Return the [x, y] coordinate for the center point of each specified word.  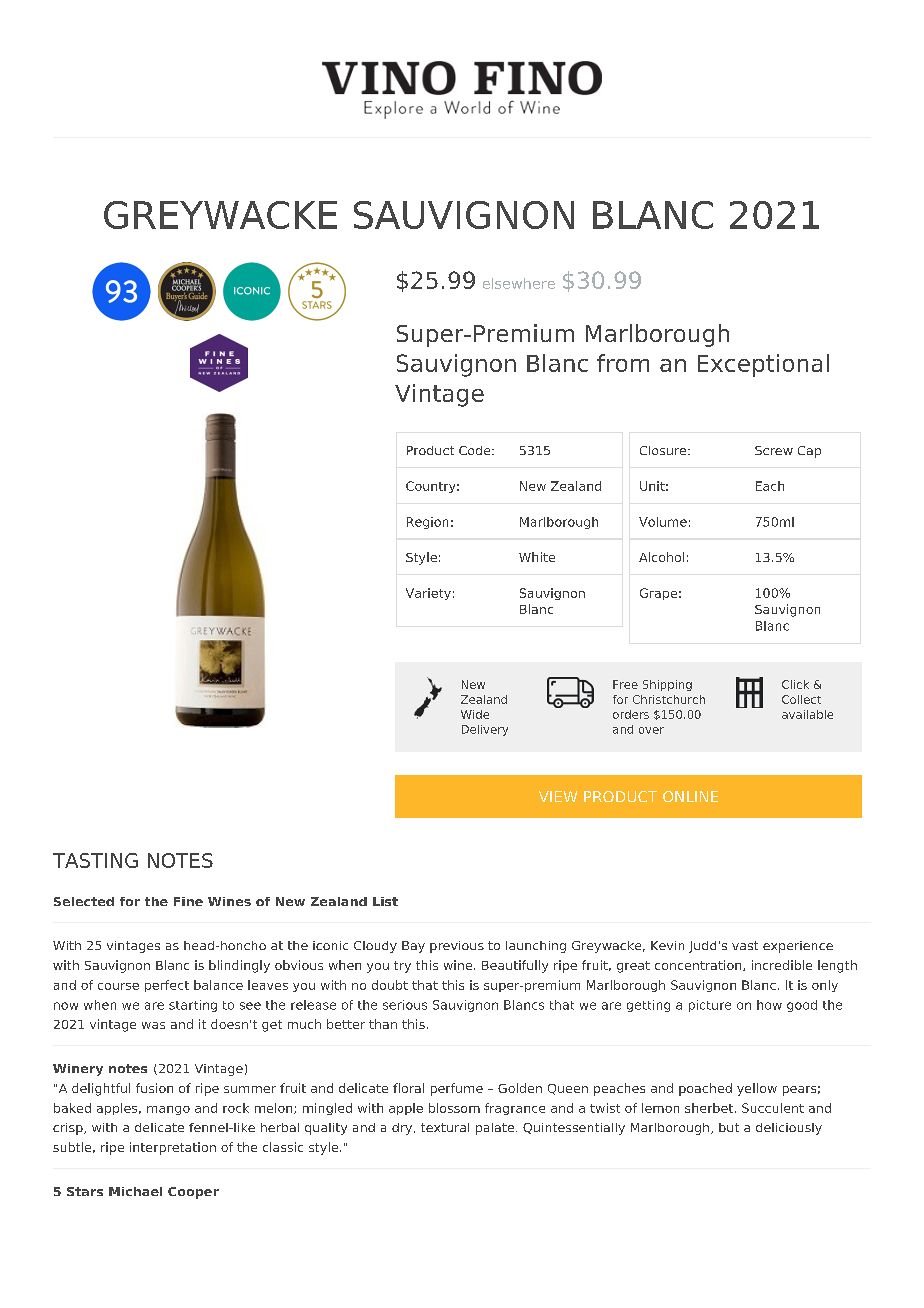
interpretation [173, 1148]
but [729, 1127]
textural [445, 1127]
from [623, 363]
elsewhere [519, 283]
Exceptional [763, 365]
